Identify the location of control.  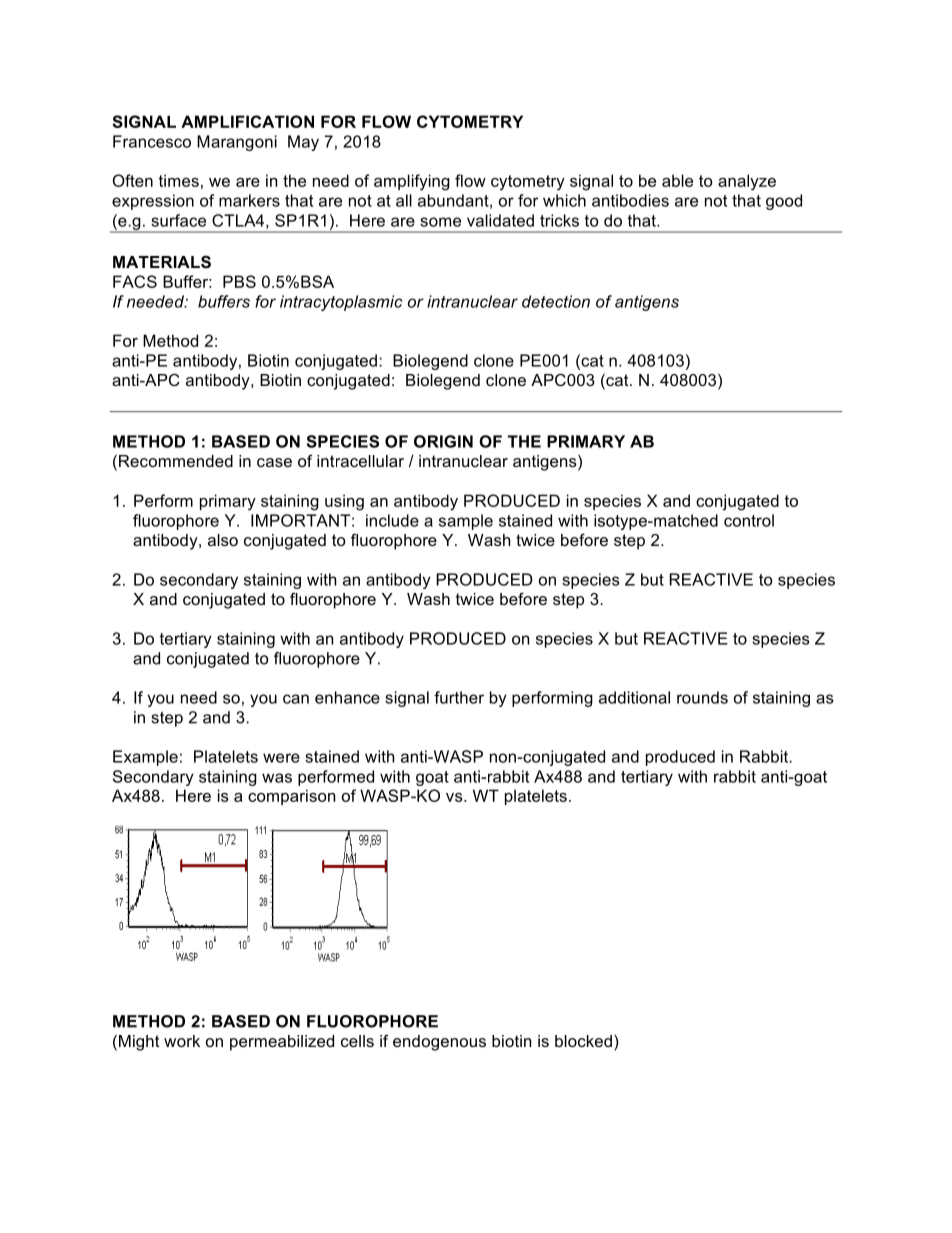
(749, 520).
